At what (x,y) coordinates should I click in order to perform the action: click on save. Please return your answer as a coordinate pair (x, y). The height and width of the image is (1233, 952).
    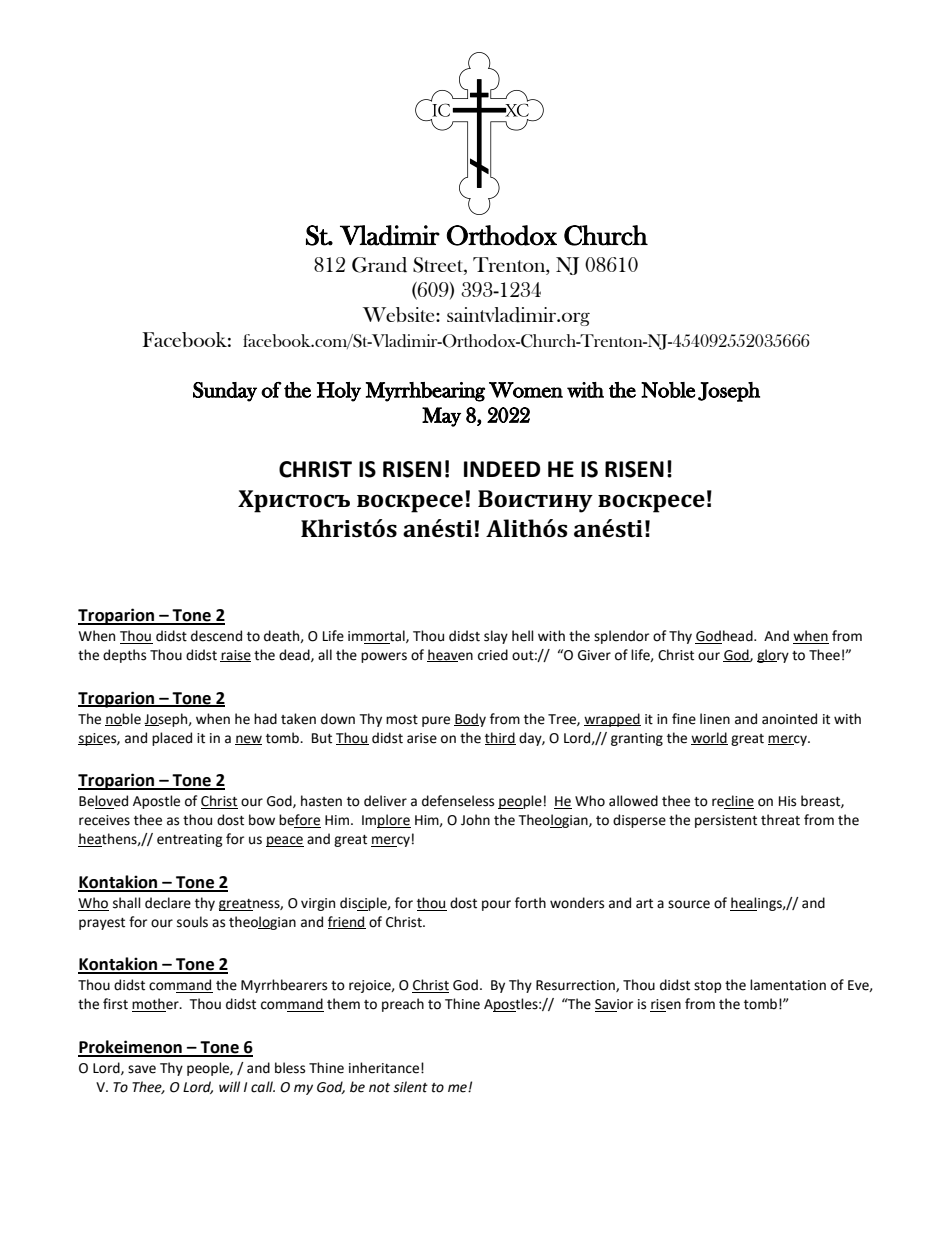
    Looking at the image, I should click on (142, 1069).
